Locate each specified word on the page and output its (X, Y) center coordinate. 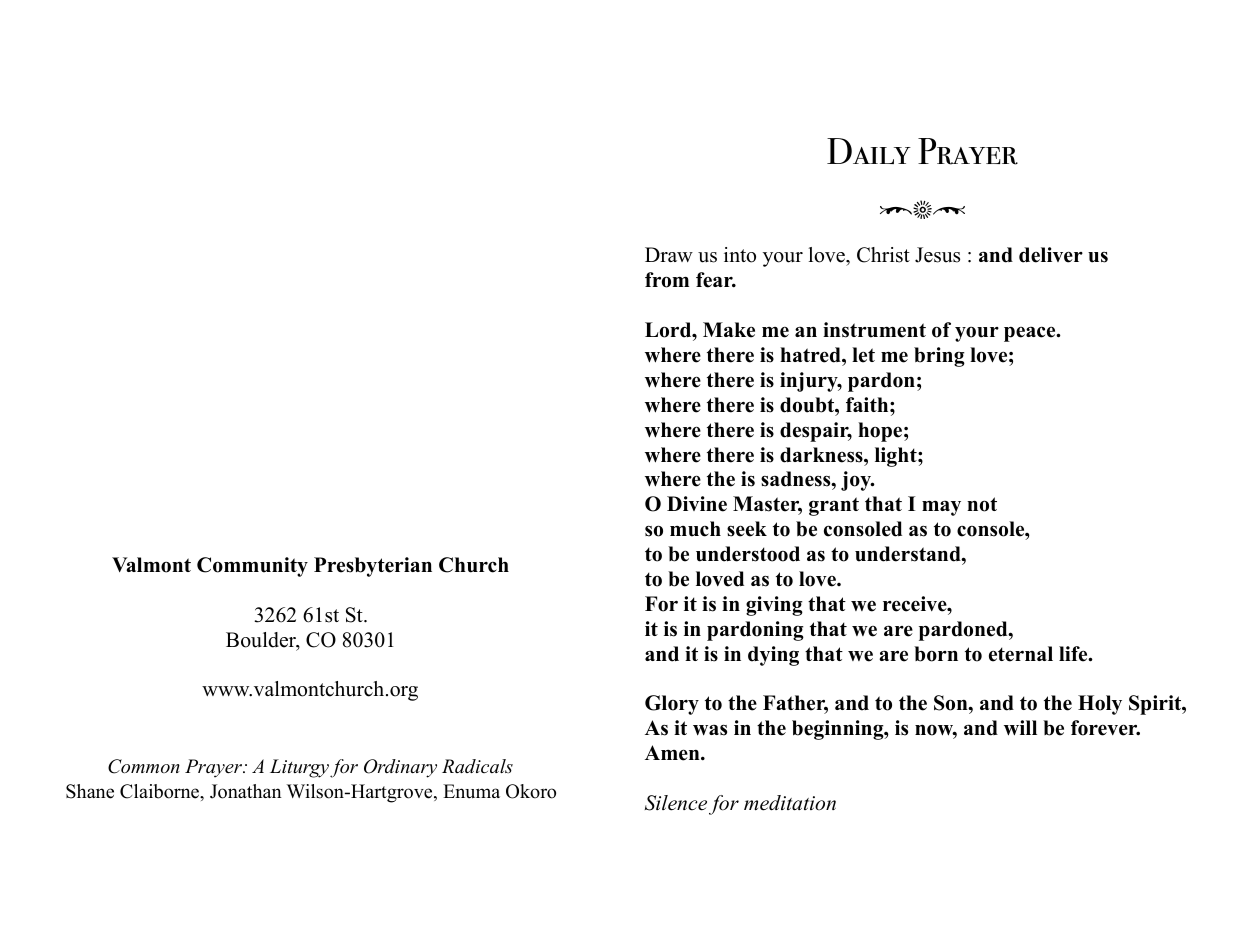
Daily (869, 151)
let (863, 355)
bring (939, 357)
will (1020, 728)
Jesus (937, 255)
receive (916, 604)
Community (252, 567)
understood (748, 554)
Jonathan (246, 791)
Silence (676, 803)
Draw (669, 254)
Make (729, 330)
